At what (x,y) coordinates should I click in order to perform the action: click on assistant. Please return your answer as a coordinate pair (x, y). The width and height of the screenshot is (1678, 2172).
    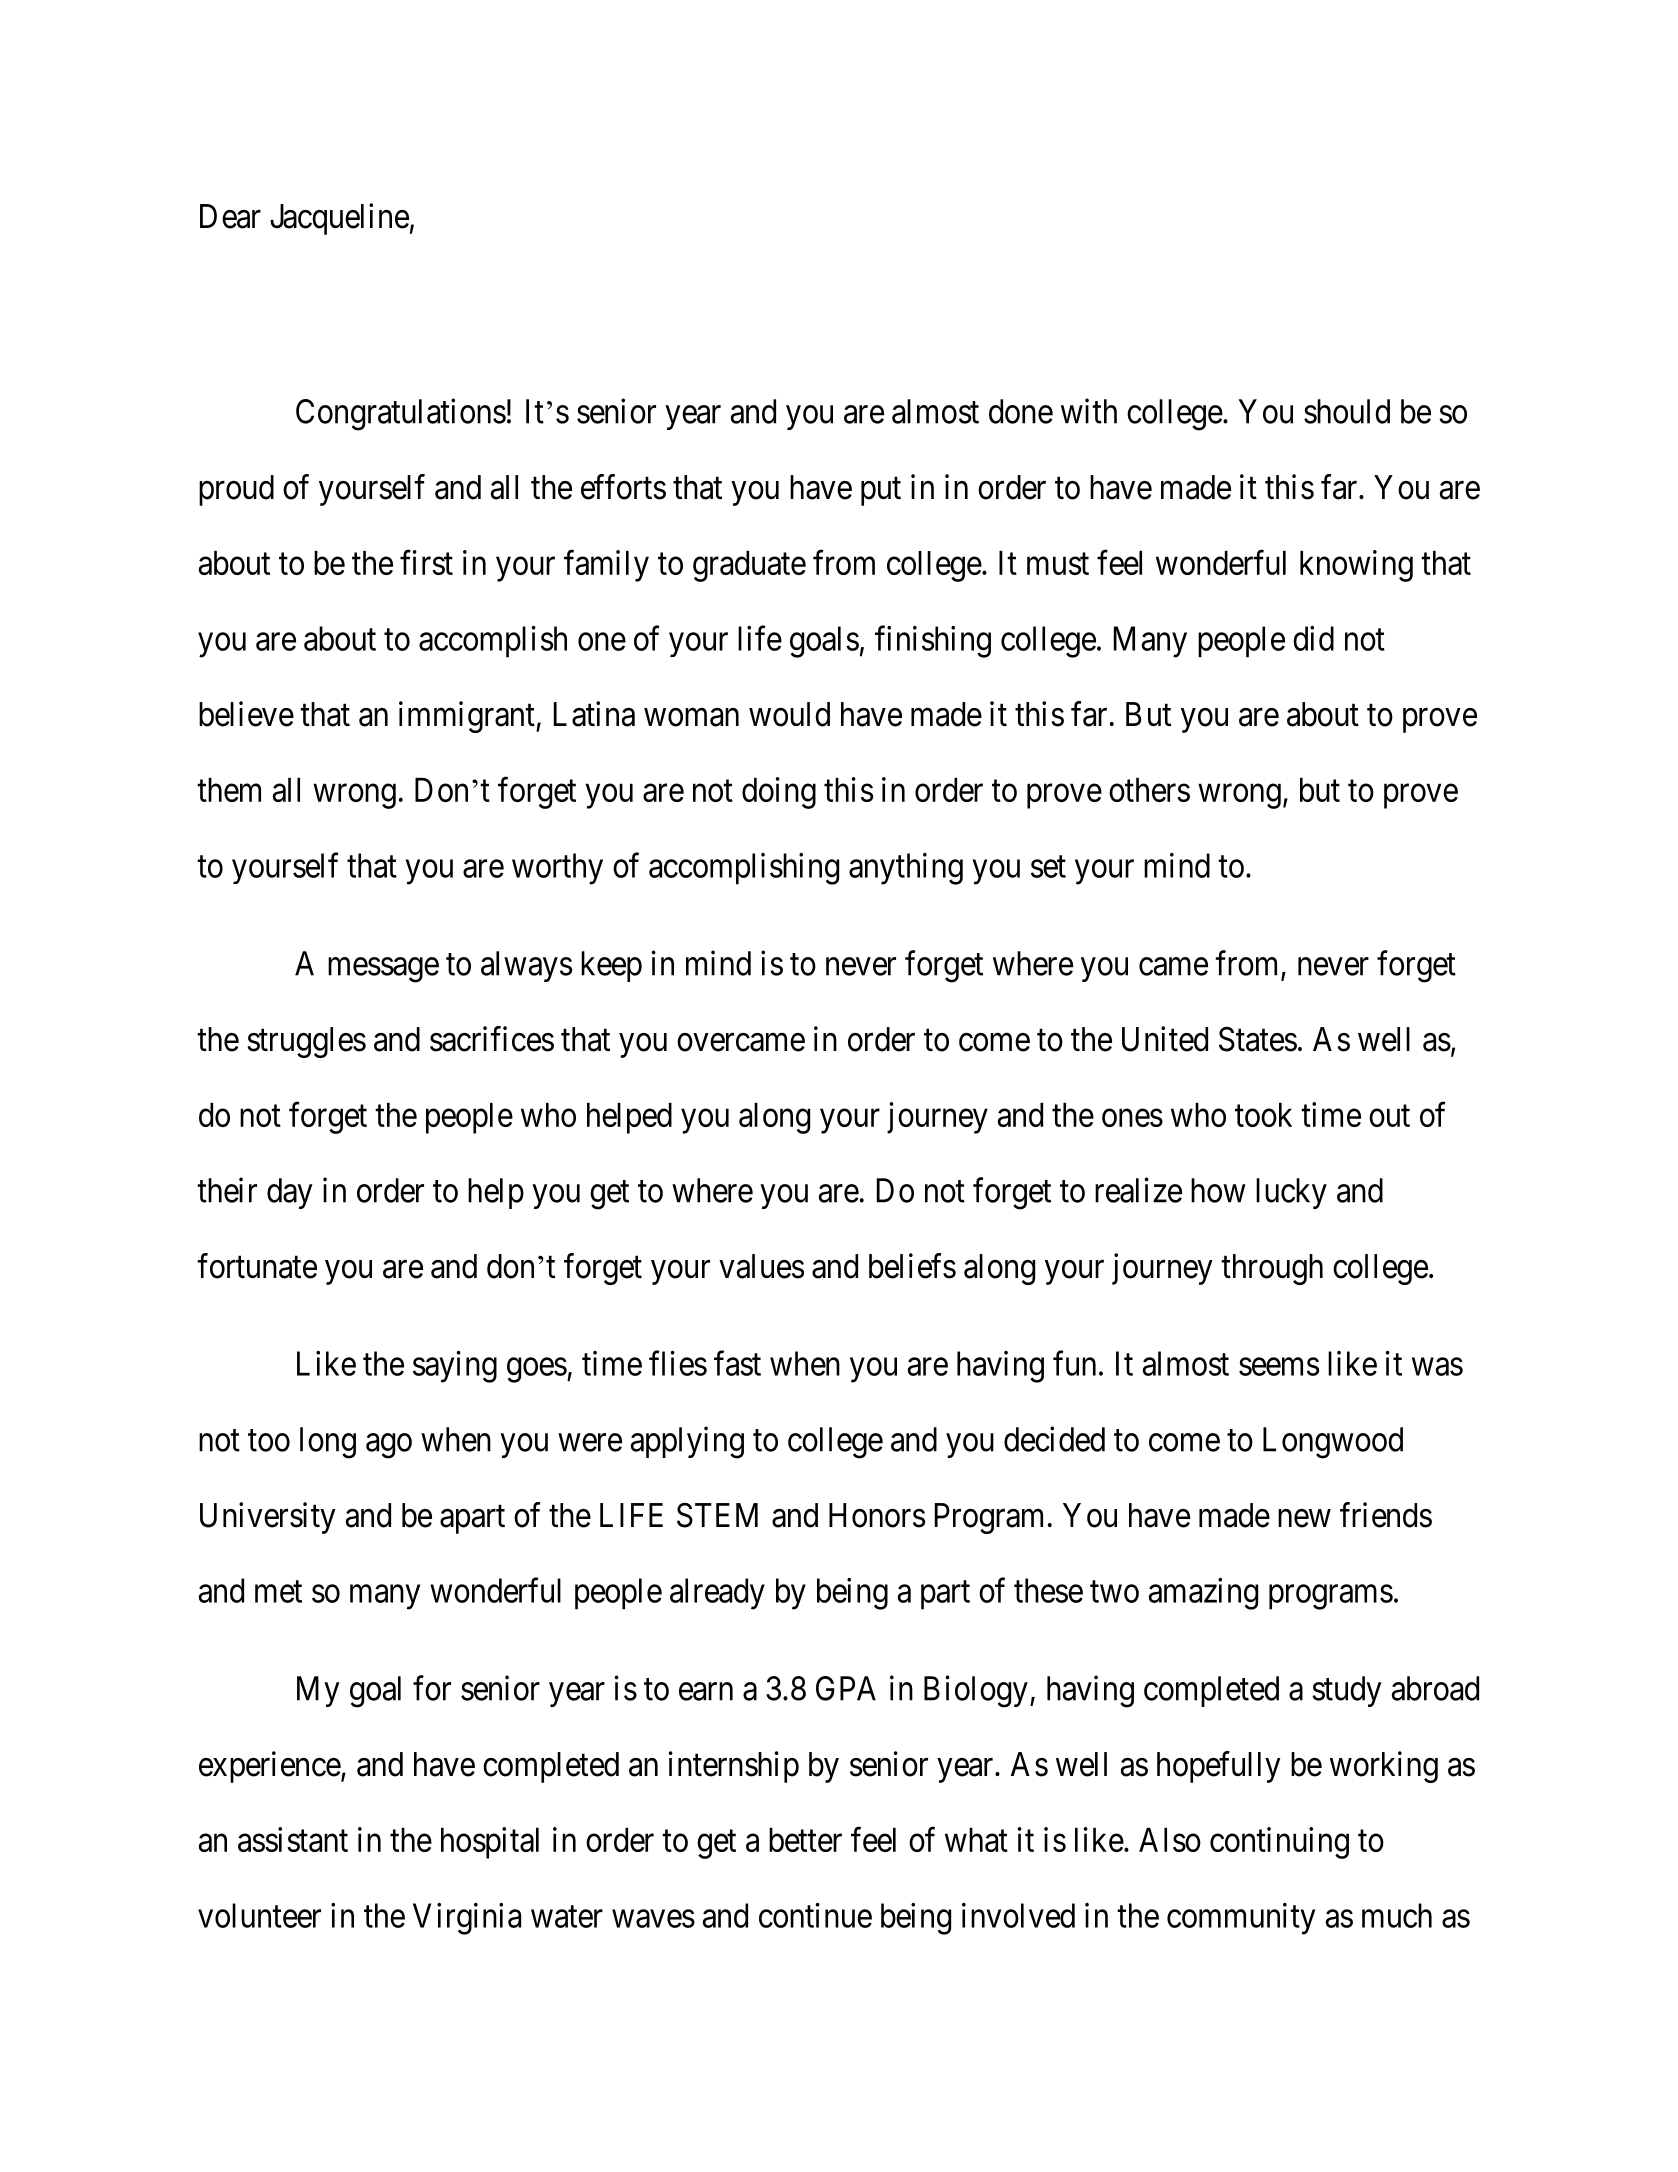
    Looking at the image, I should click on (293, 1839).
